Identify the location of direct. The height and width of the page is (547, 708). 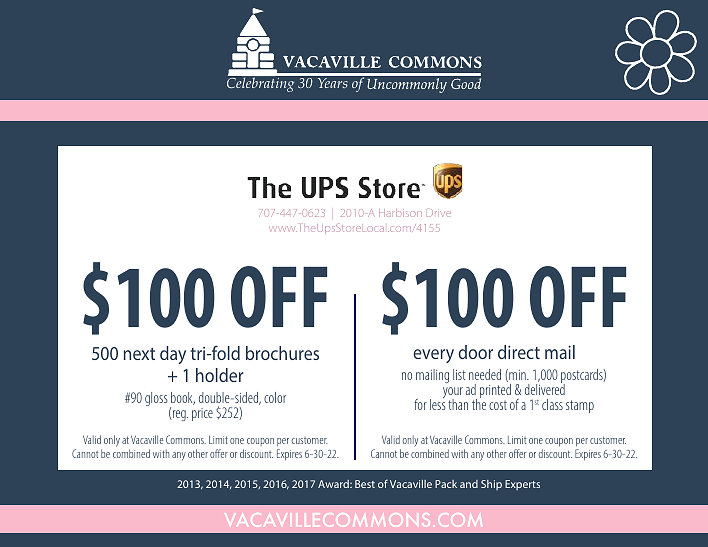
(519, 352).
